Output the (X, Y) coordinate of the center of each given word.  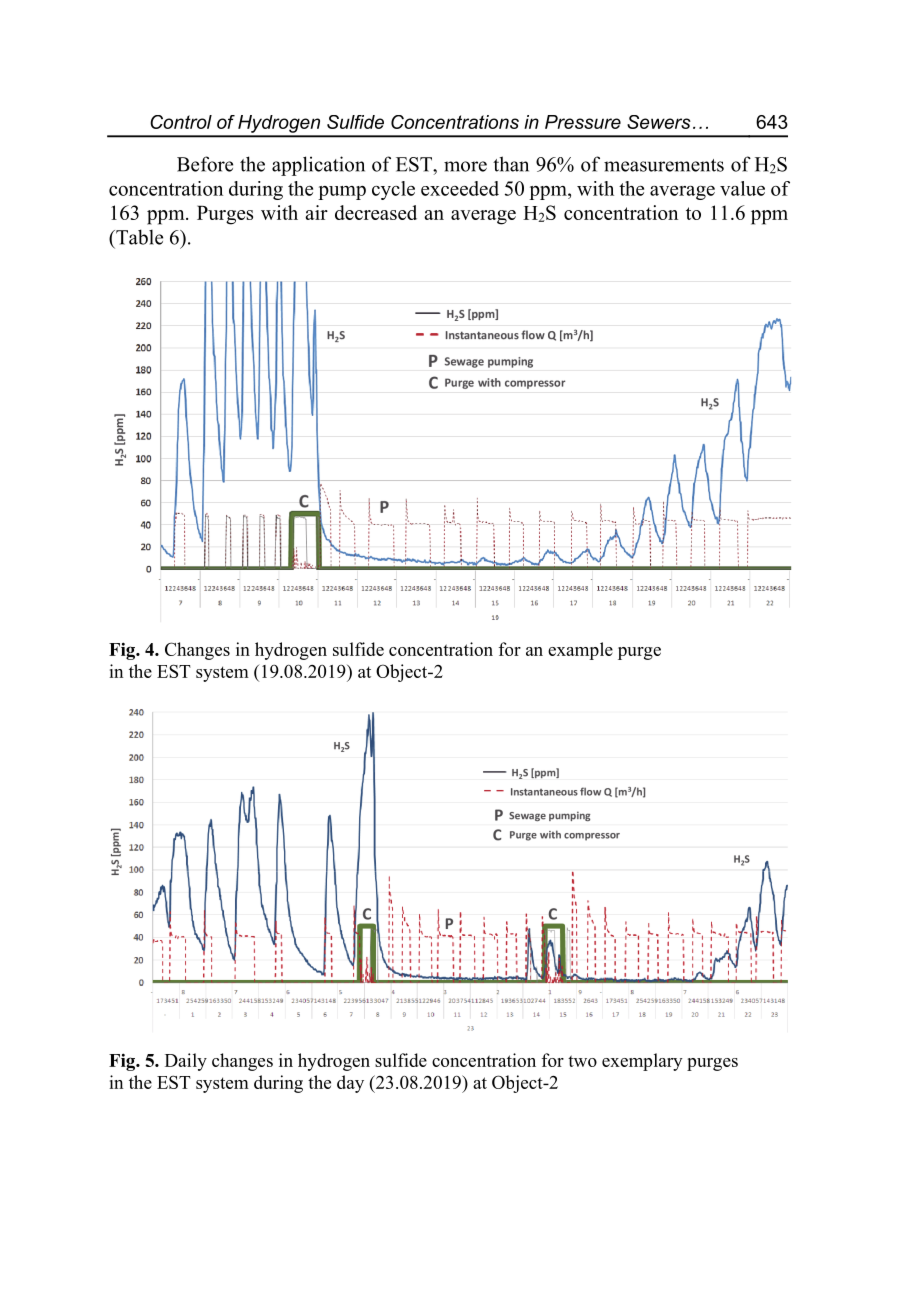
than (511, 164)
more (465, 166)
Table (138, 237)
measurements (664, 165)
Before (205, 164)
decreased (376, 212)
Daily (186, 1062)
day (350, 1084)
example (580, 651)
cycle (393, 190)
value (742, 188)
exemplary (642, 1062)
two (582, 1061)
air (316, 212)
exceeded (460, 188)
